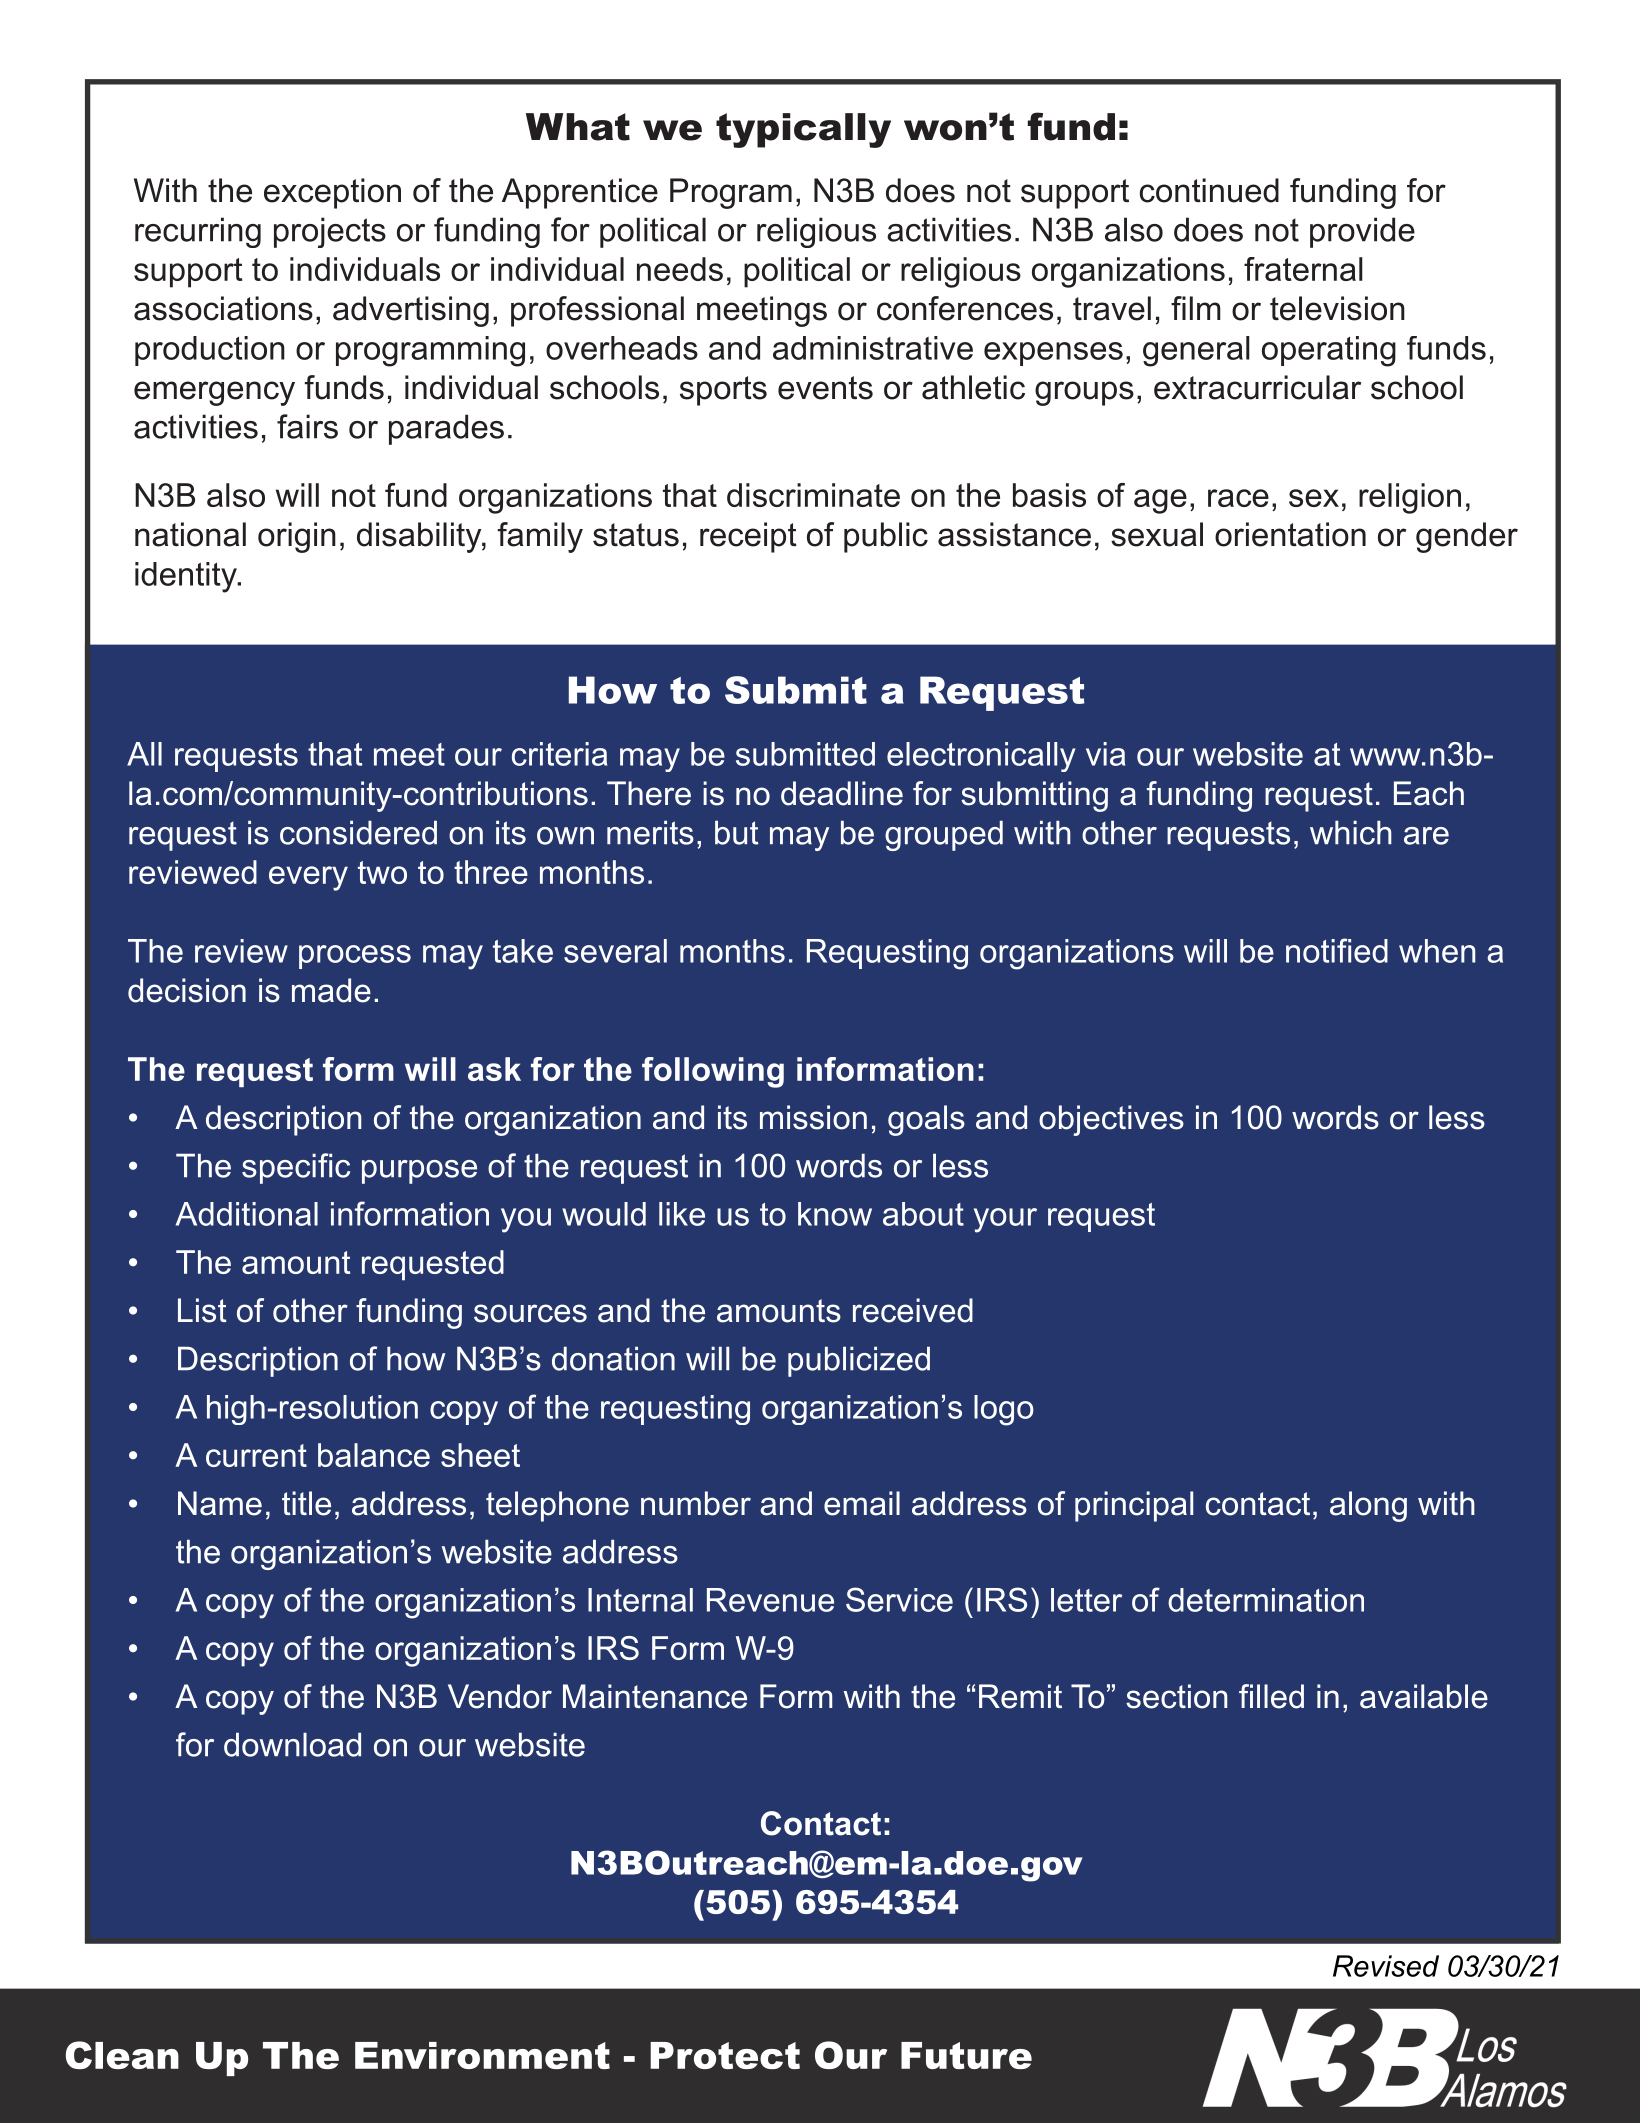  Describe the element at coordinates (256, 1455) in the screenshot. I see `current` at that location.
